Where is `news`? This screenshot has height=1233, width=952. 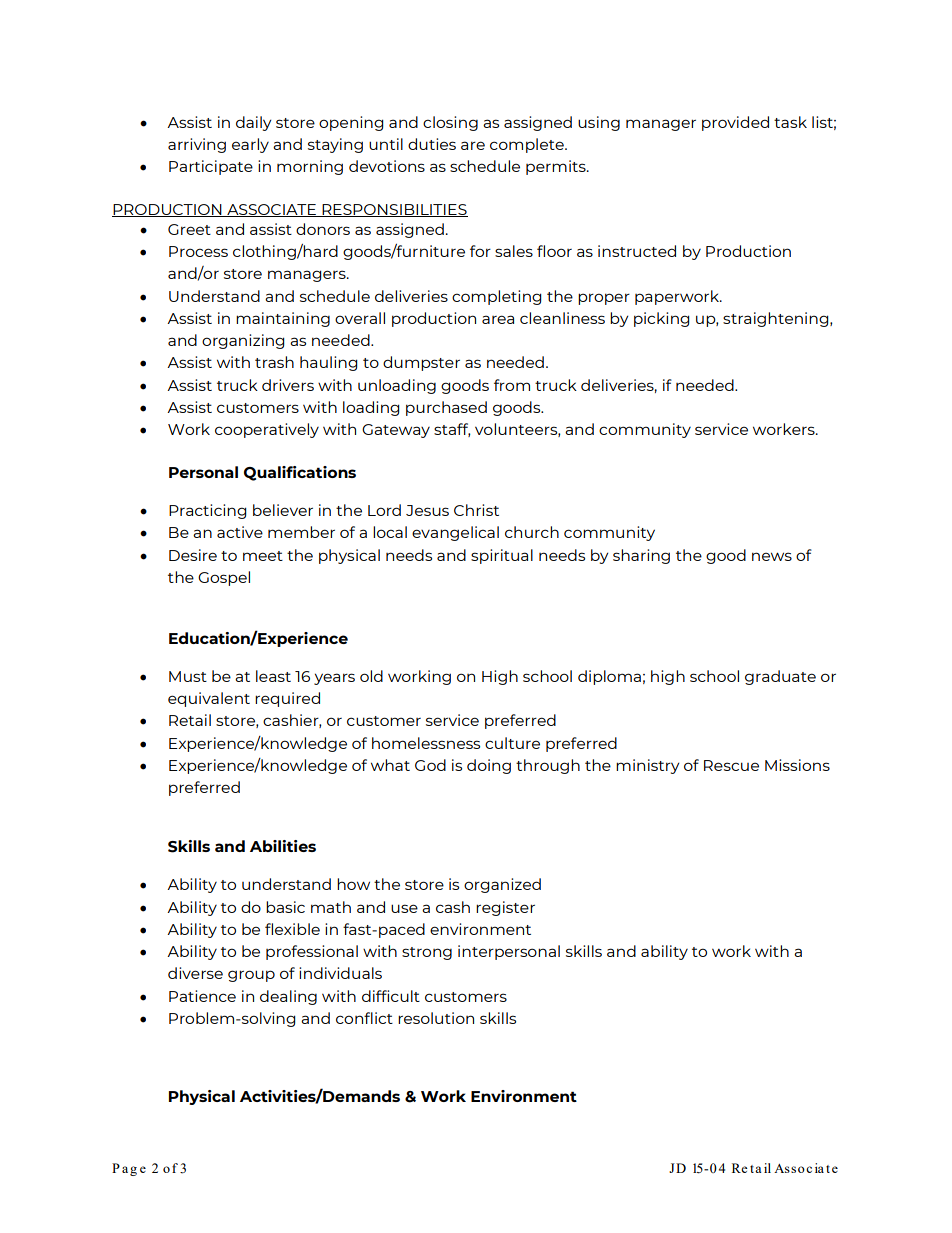 news is located at coordinates (772, 556).
